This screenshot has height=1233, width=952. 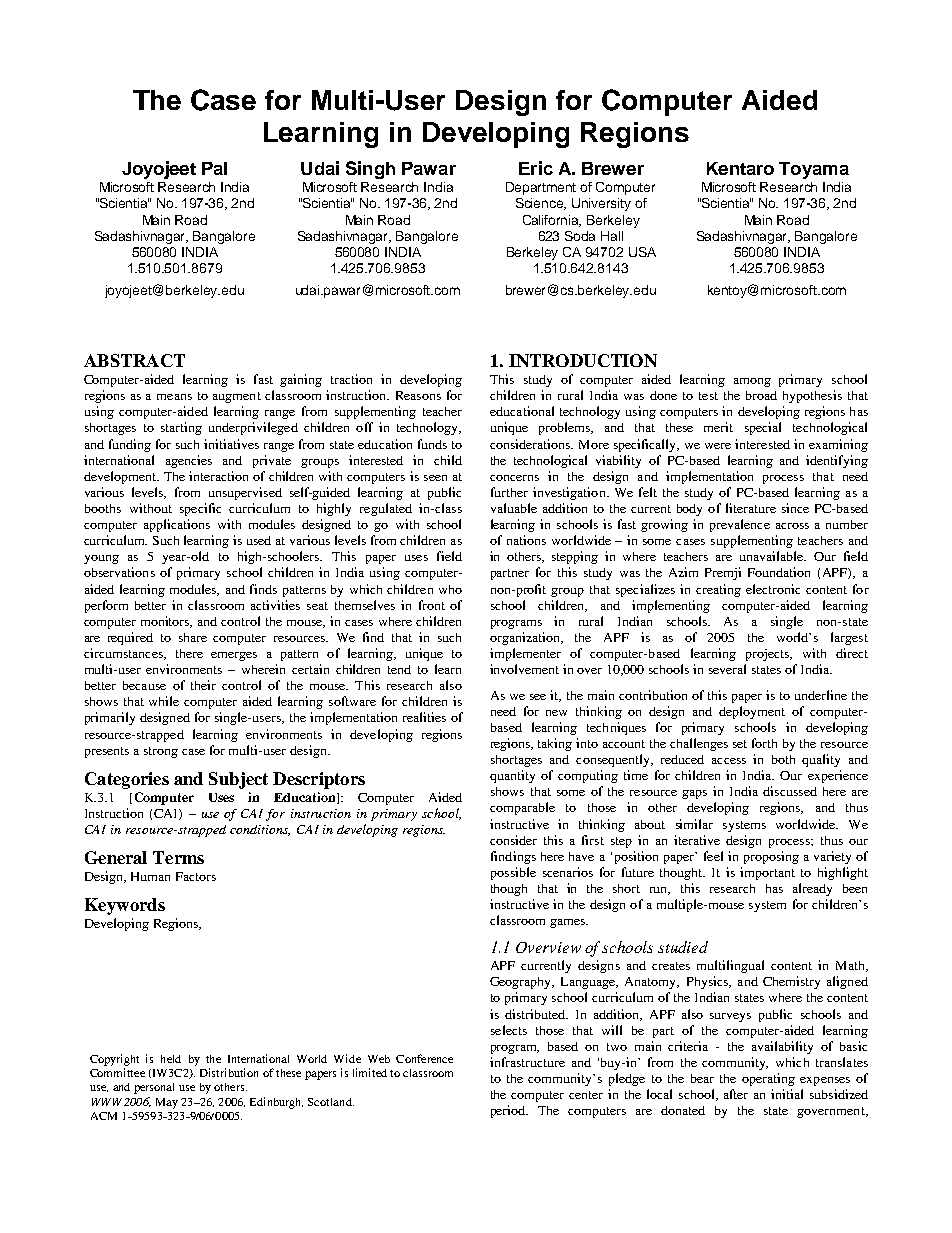 What do you see at coordinates (718, 427) in the screenshot?
I see `merit` at bounding box center [718, 427].
